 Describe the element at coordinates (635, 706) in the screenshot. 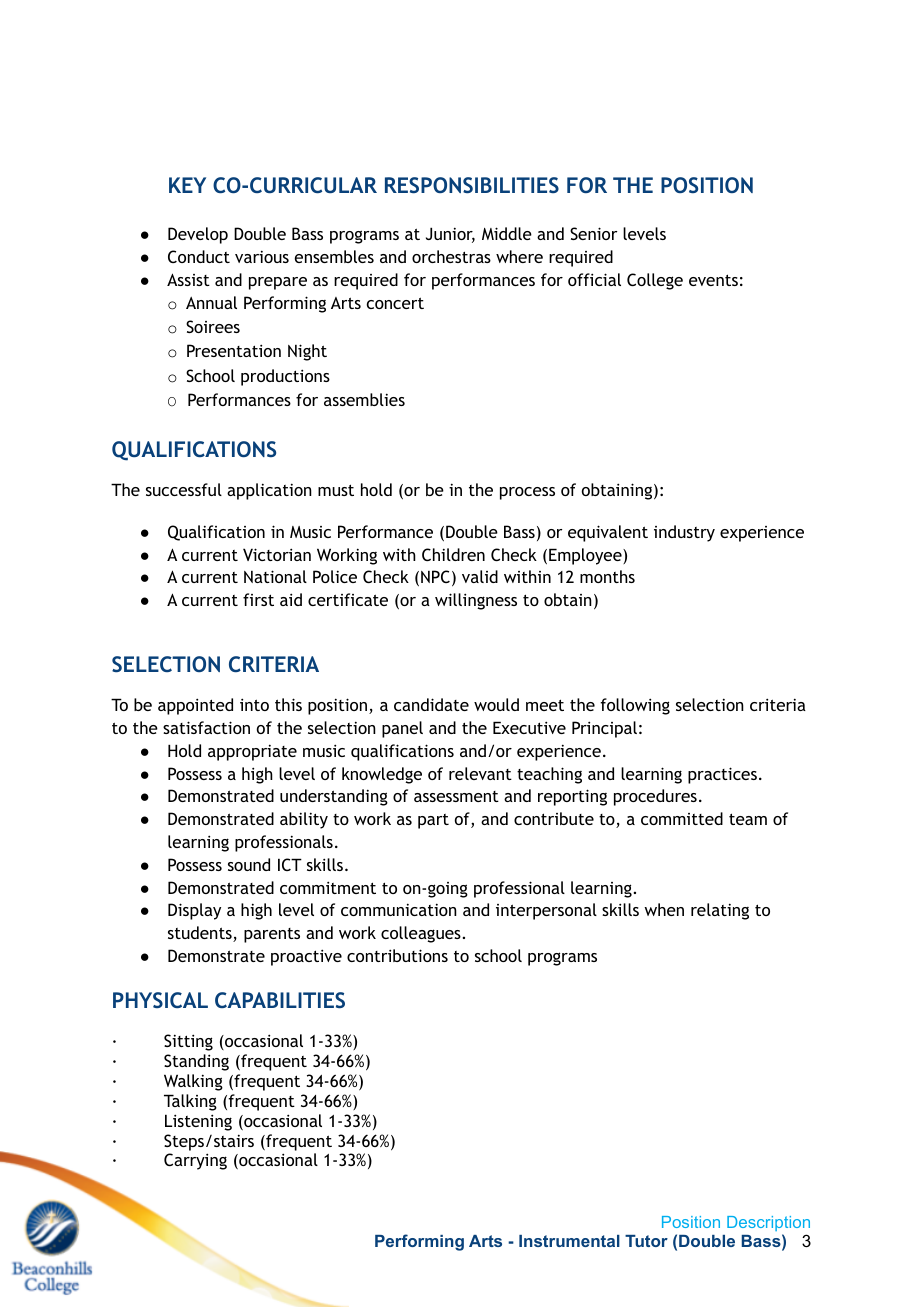

I see `following` at that location.
